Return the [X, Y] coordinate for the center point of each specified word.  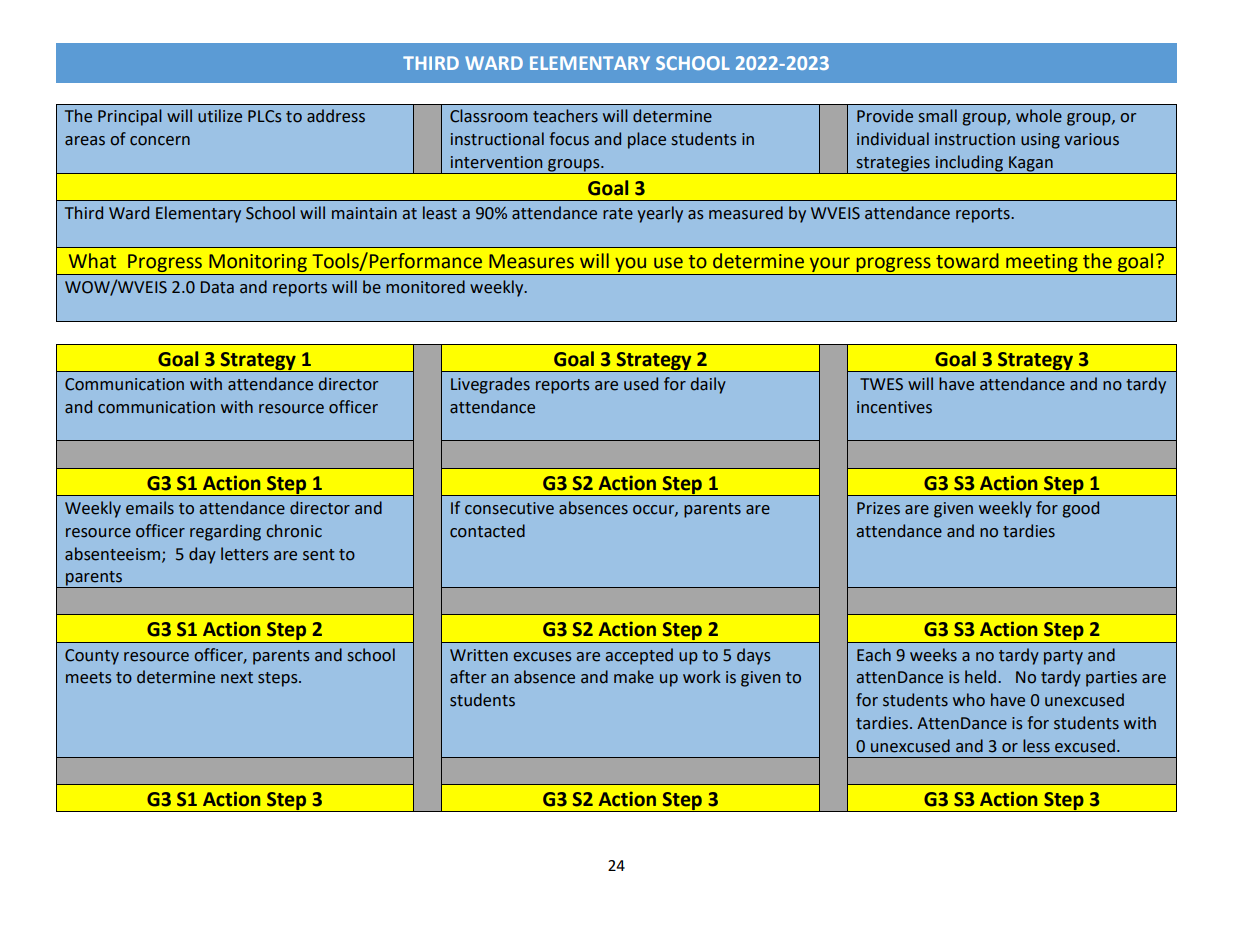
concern [160, 141]
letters [244, 554]
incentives [894, 407]
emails [150, 508]
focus [569, 139]
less [1036, 746]
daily [708, 385]
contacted [487, 531]
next [237, 678]
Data [217, 287]
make [634, 677]
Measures [531, 261]
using [1040, 141]
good [1080, 509]
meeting [1042, 264]
